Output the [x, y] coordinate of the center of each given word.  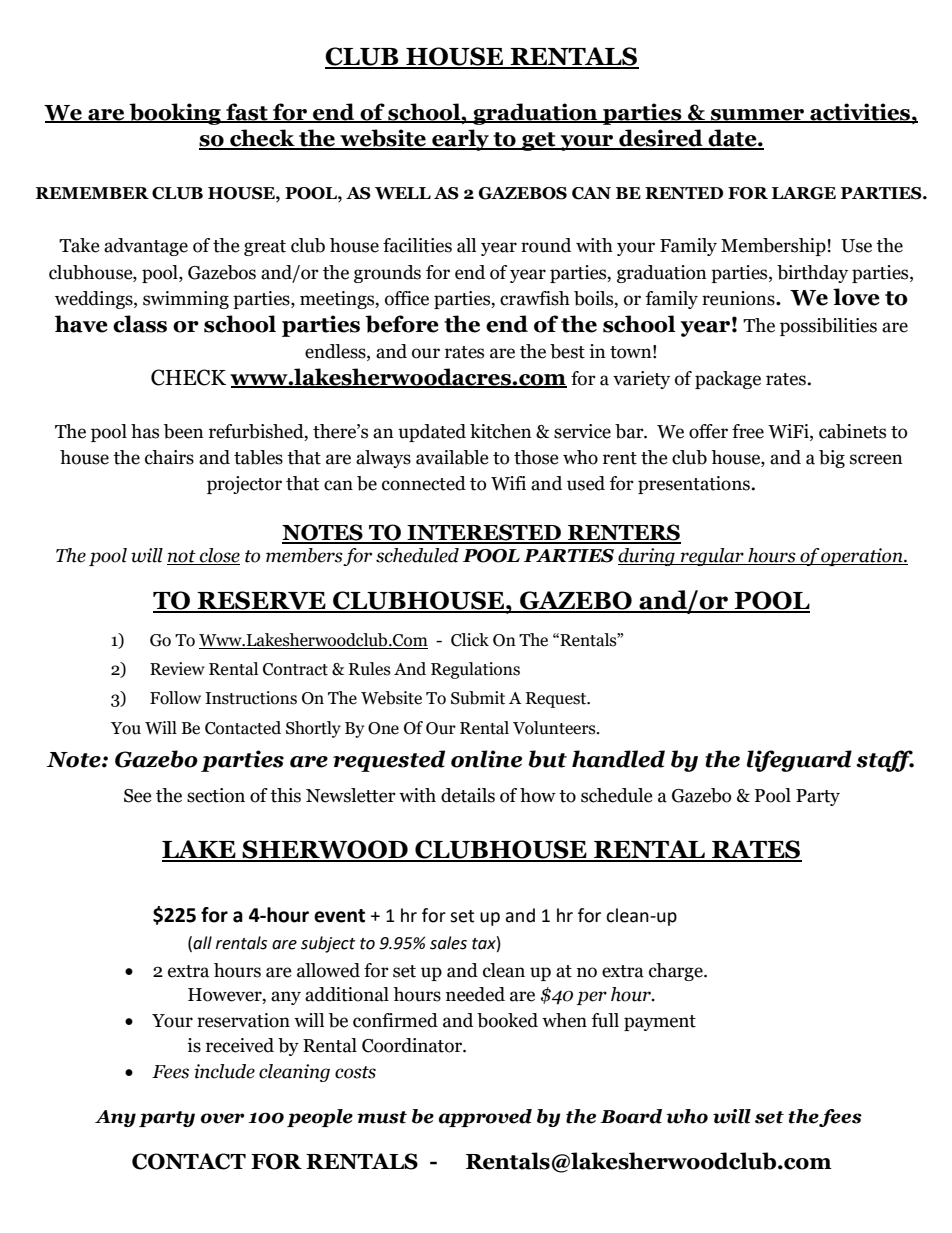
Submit [478, 698]
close [218, 556]
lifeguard [799, 761]
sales [448, 943]
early [460, 140]
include [224, 1071]
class [140, 324]
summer [758, 116]
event [339, 916]
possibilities [828, 327]
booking [175, 114]
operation [862, 557]
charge [677, 972]
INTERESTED [484, 533]
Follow [175, 698]
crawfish [535, 298]
